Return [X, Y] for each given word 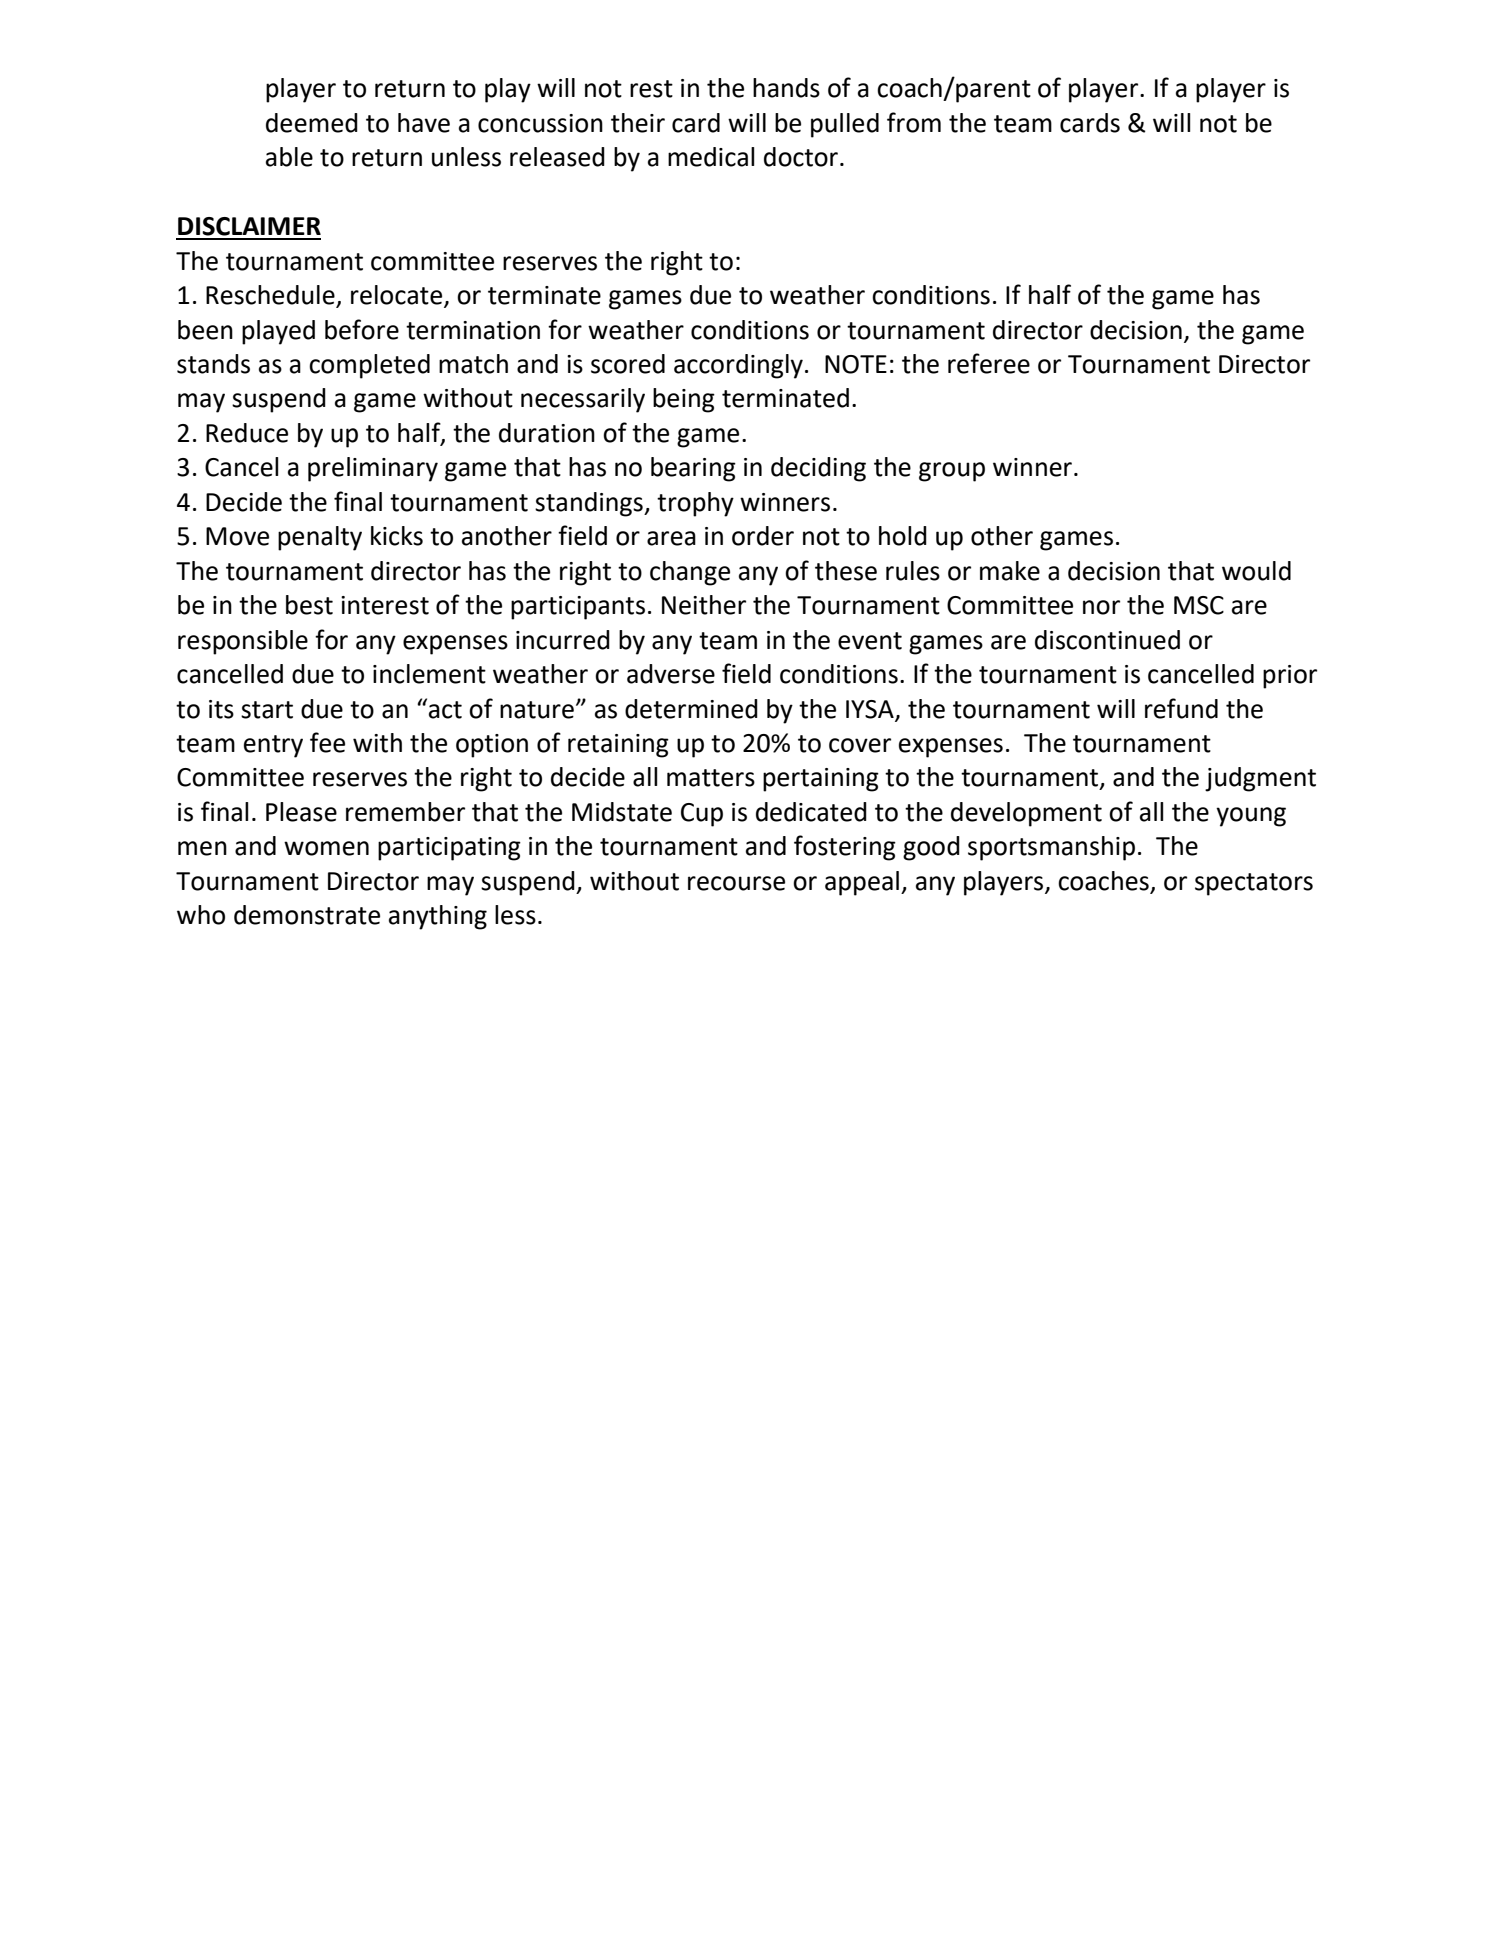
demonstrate [307, 915]
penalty [320, 538]
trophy [695, 504]
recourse [736, 883]
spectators [1254, 884]
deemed [312, 123]
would [1256, 571]
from [914, 122]
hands [786, 88]
